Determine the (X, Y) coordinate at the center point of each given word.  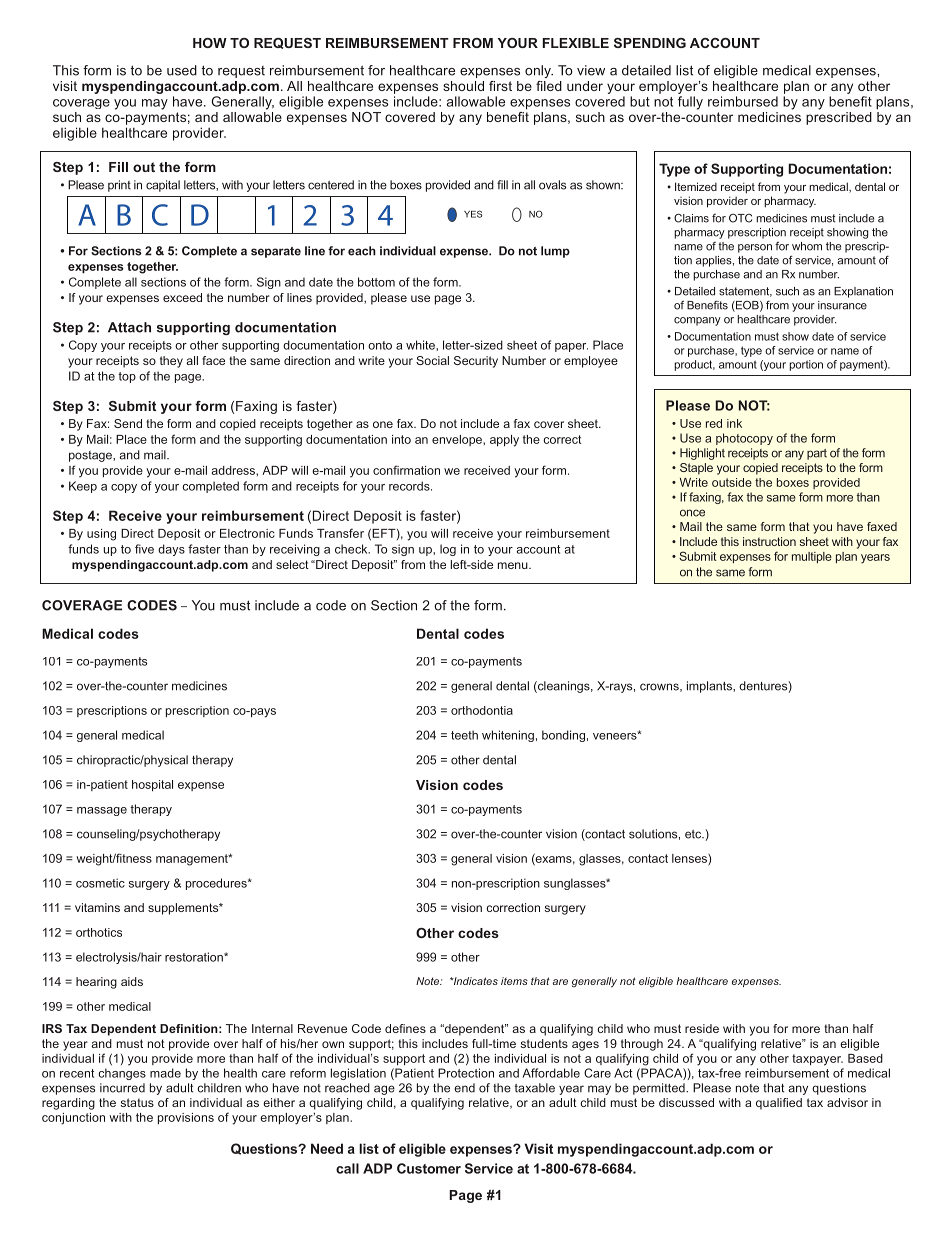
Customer (429, 1168)
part (817, 454)
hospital (152, 785)
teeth (464, 735)
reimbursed (743, 101)
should (463, 86)
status (137, 1102)
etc (694, 834)
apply (504, 441)
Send (128, 423)
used (182, 70)
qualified (779, 1104)
